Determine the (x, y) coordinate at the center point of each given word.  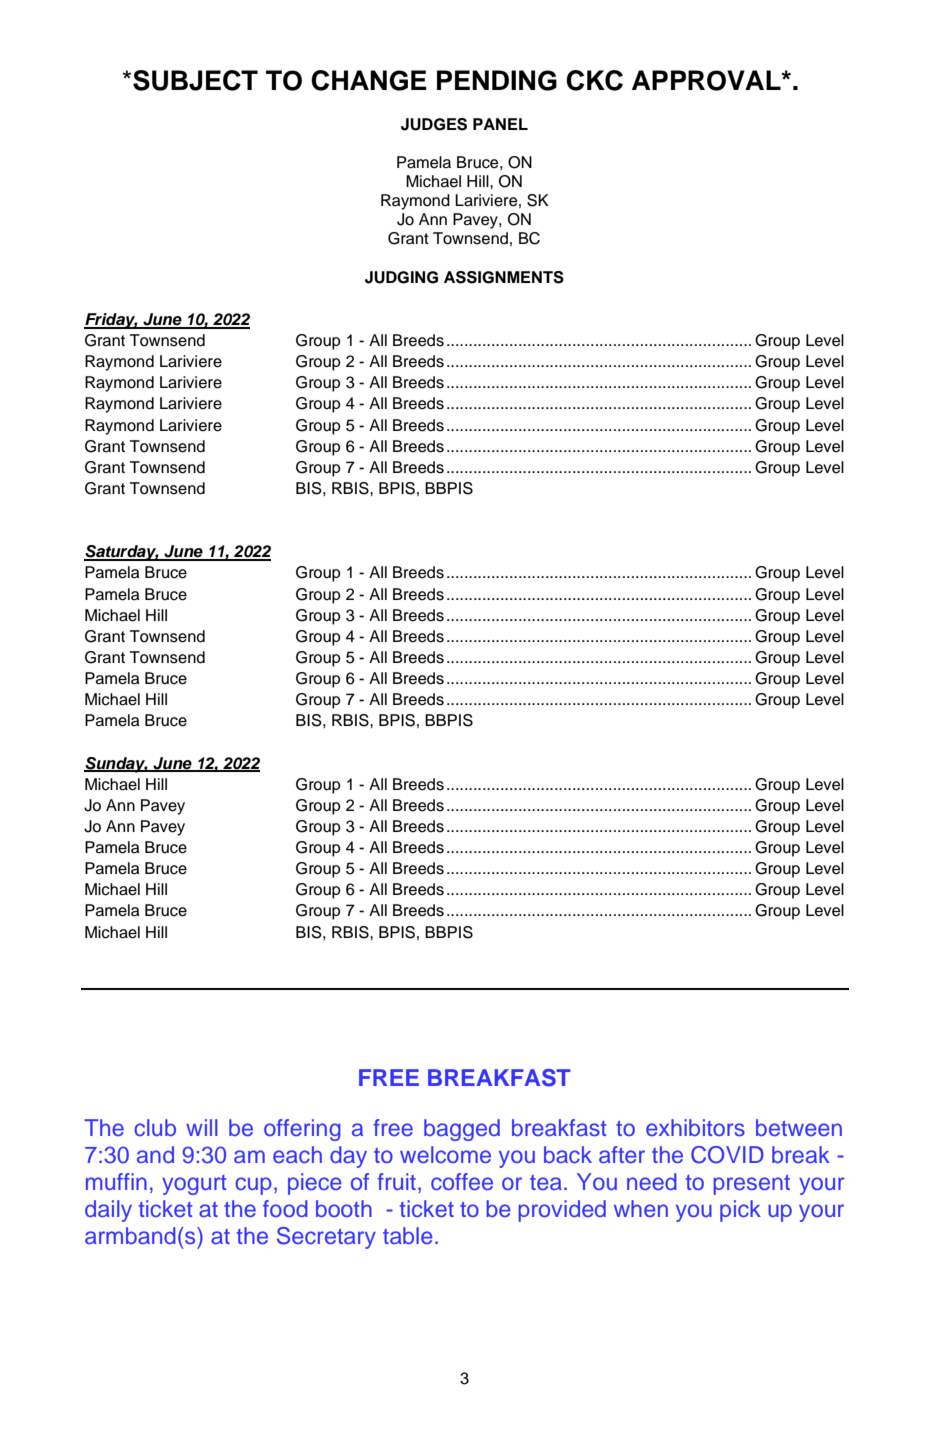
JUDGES (434, 124)
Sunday (116, 765)
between (799, 1127)
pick (740, 1211)
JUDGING (401, 277)
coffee (462, 1181)
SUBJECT (195, 80)
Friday (111, 321)
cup (253, 1186)
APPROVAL (707, 80)
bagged (462, 1130)
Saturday (121, 553)
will (201, 1127)
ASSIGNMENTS (504, 277)
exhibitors (695, 1128)
